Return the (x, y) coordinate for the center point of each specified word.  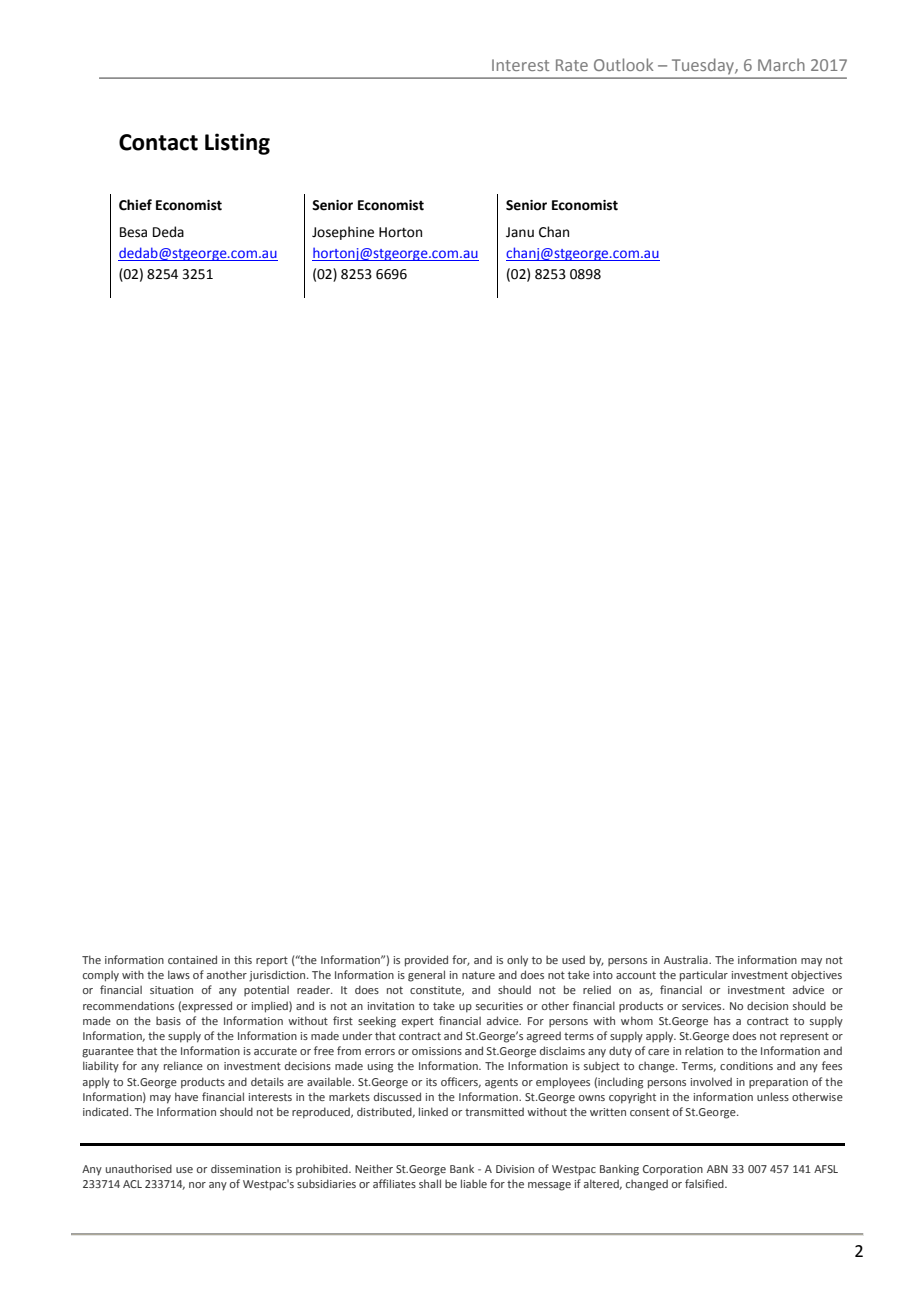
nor (197, 1185)
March (781, 64)
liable (474, 1183)
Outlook (623, 64)
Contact (158, 142)
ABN (717, 1169)
